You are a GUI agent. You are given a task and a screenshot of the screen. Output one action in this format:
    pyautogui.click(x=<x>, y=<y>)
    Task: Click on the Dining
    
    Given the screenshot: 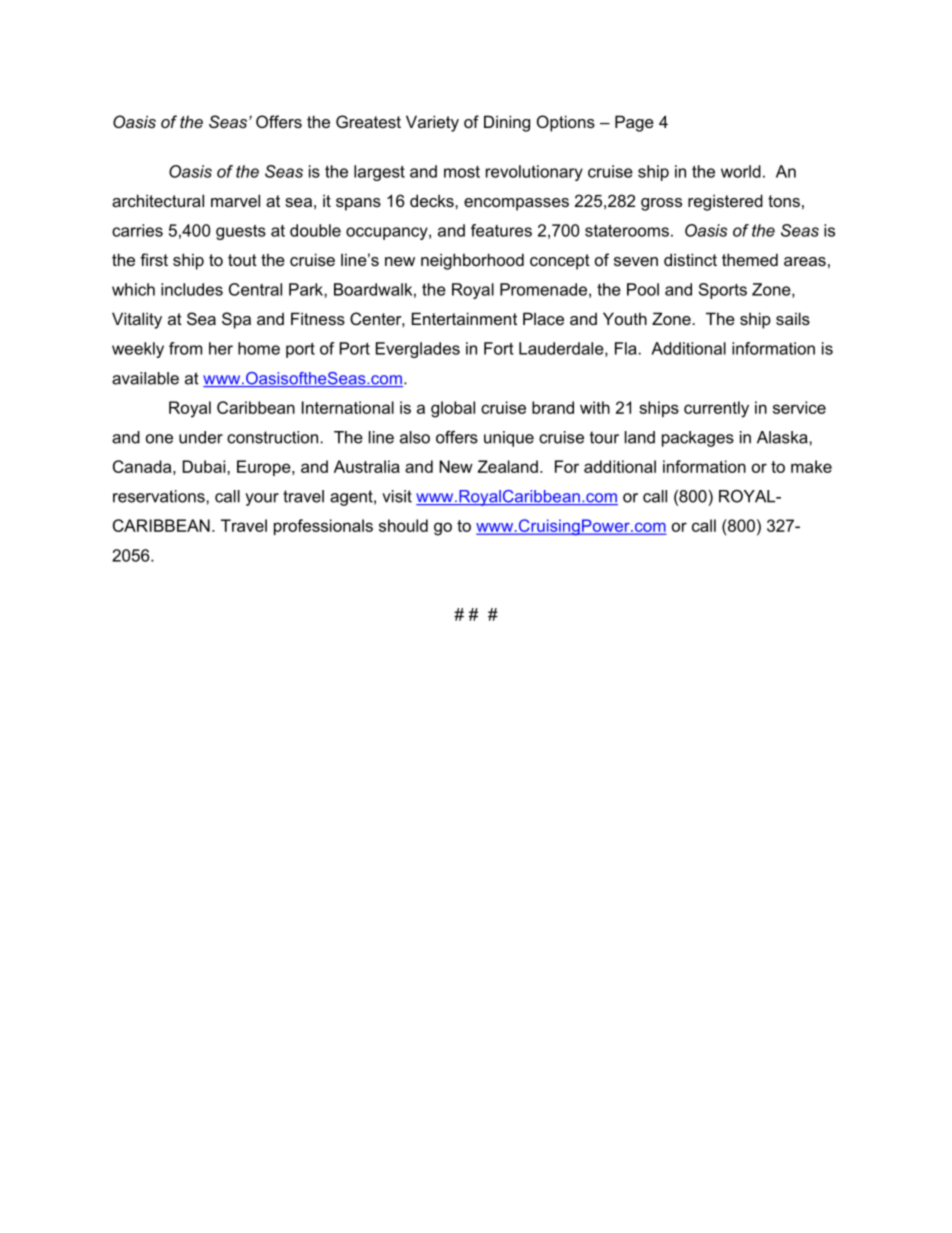 What is the action you would take?
    pyautogui.click(x=507, y=123)
